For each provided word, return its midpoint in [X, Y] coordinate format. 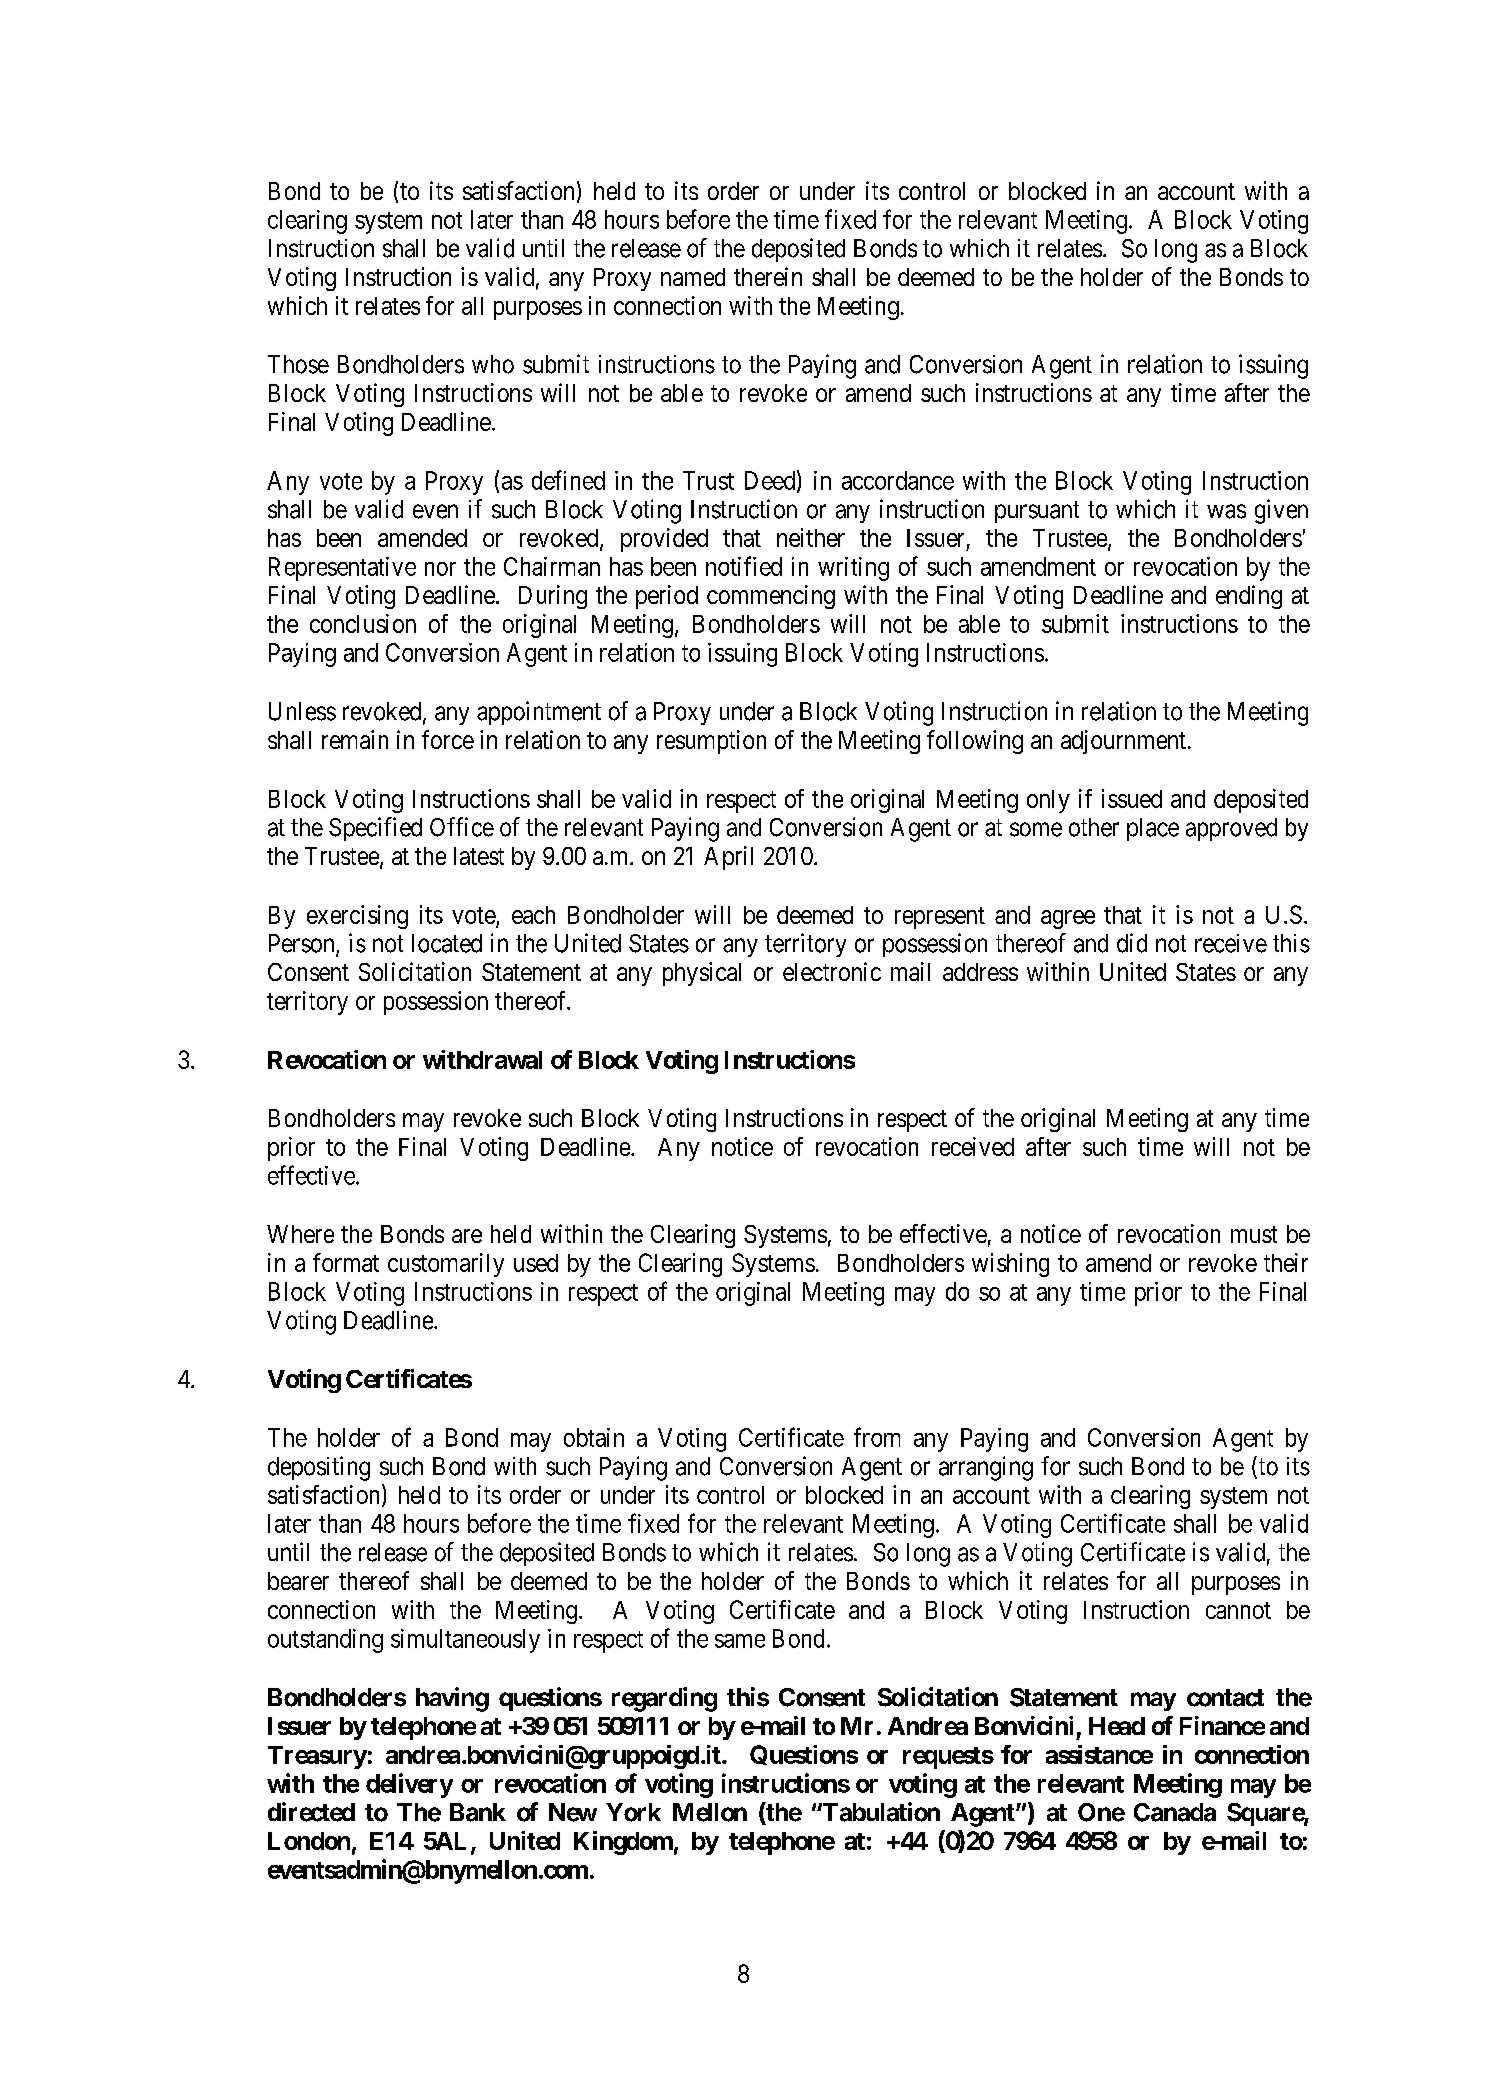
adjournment [1123, 742]
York [633, 1812]
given [1281, 511]
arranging [986, 1468]
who [493, 364]
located [447, 943]
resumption [711, 742]
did [1132, 943]
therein [768, 276]
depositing [319, 1468]
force [448, 739]
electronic [832, 971]
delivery [409, 1785]
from [877, 1437]
